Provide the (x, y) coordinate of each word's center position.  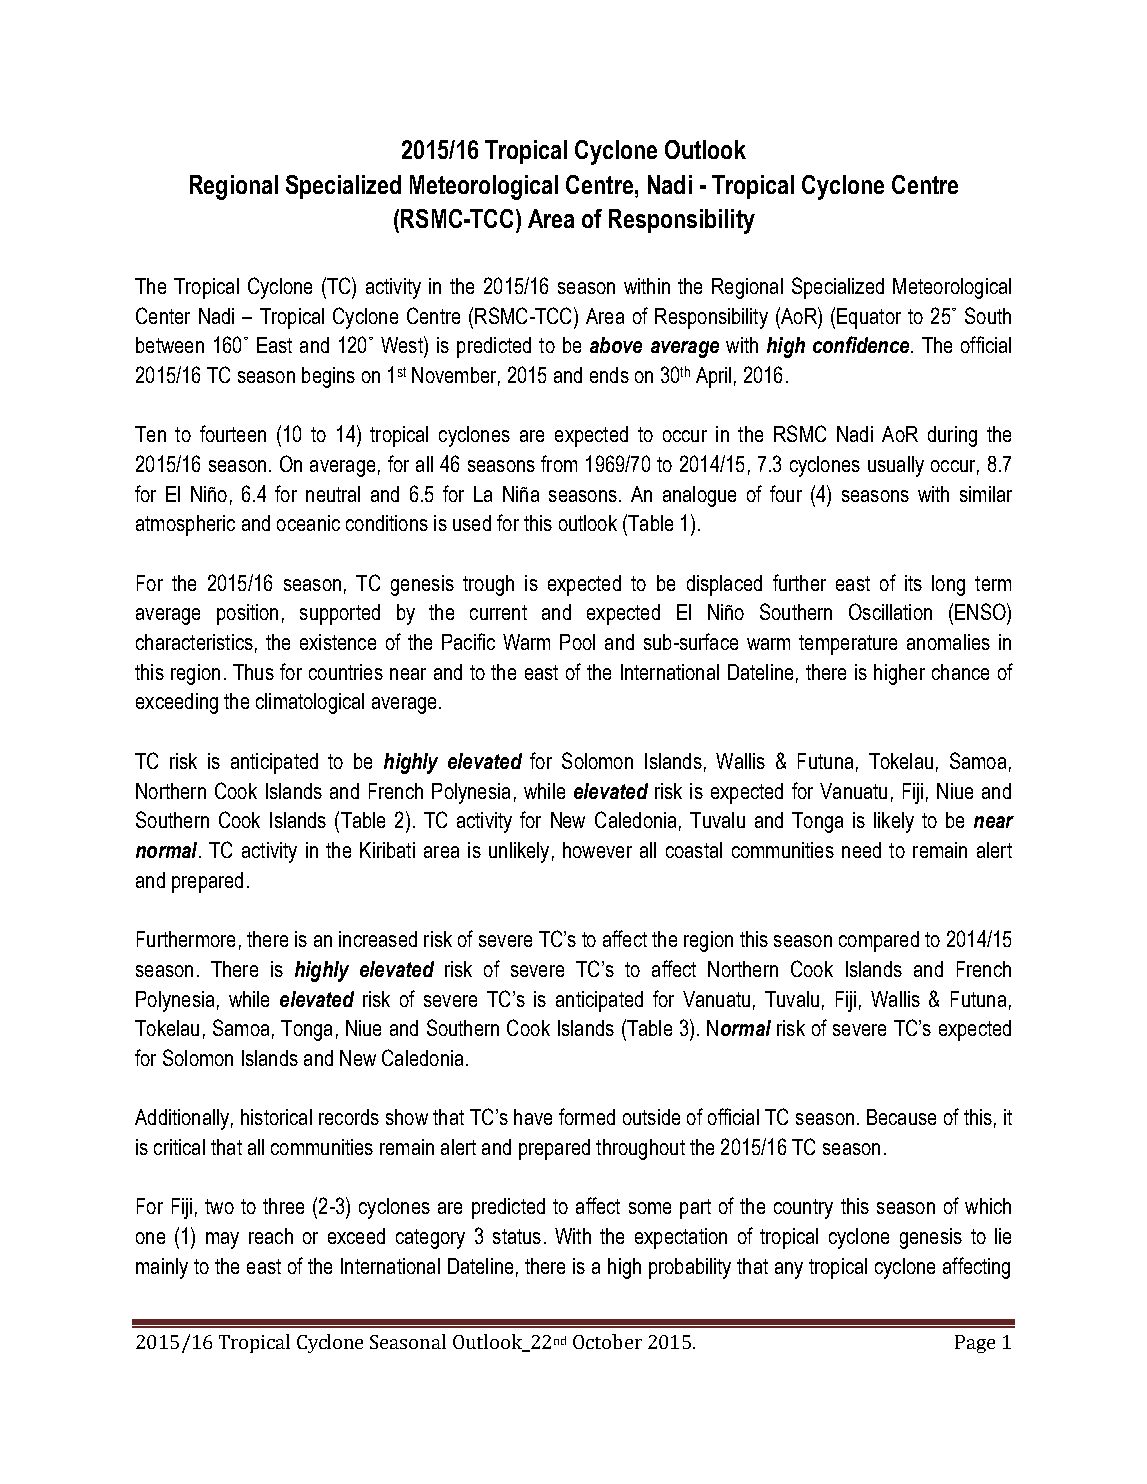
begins (328, 377)
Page (975, 1344)
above (616, 345)
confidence (862, 344)
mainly (162, 1268)
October (607, 1341)
